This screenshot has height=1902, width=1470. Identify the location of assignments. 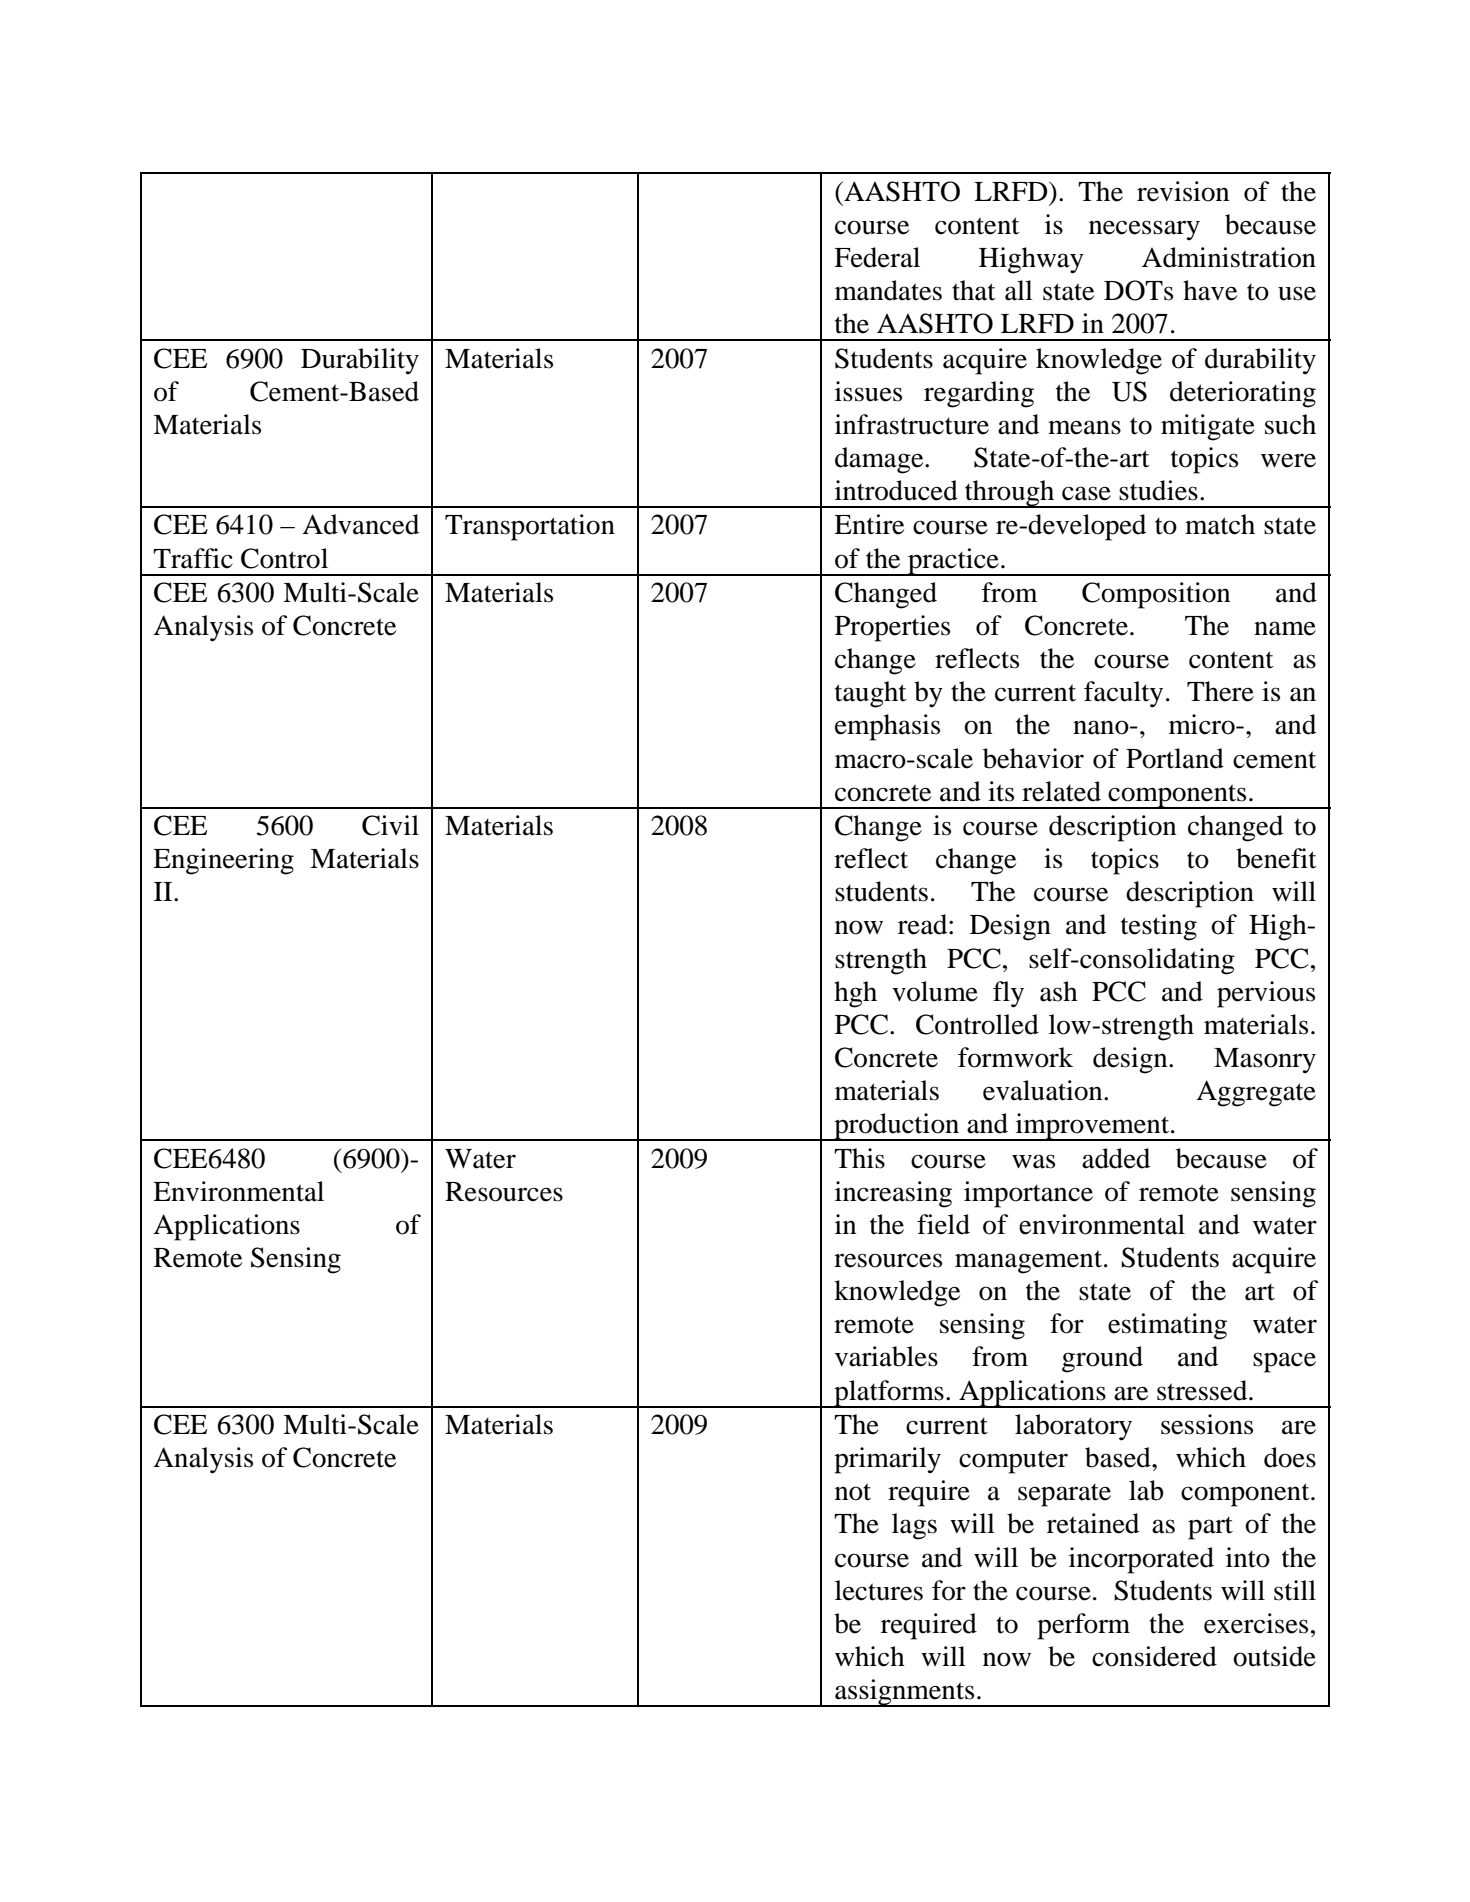
(905, 1693).
